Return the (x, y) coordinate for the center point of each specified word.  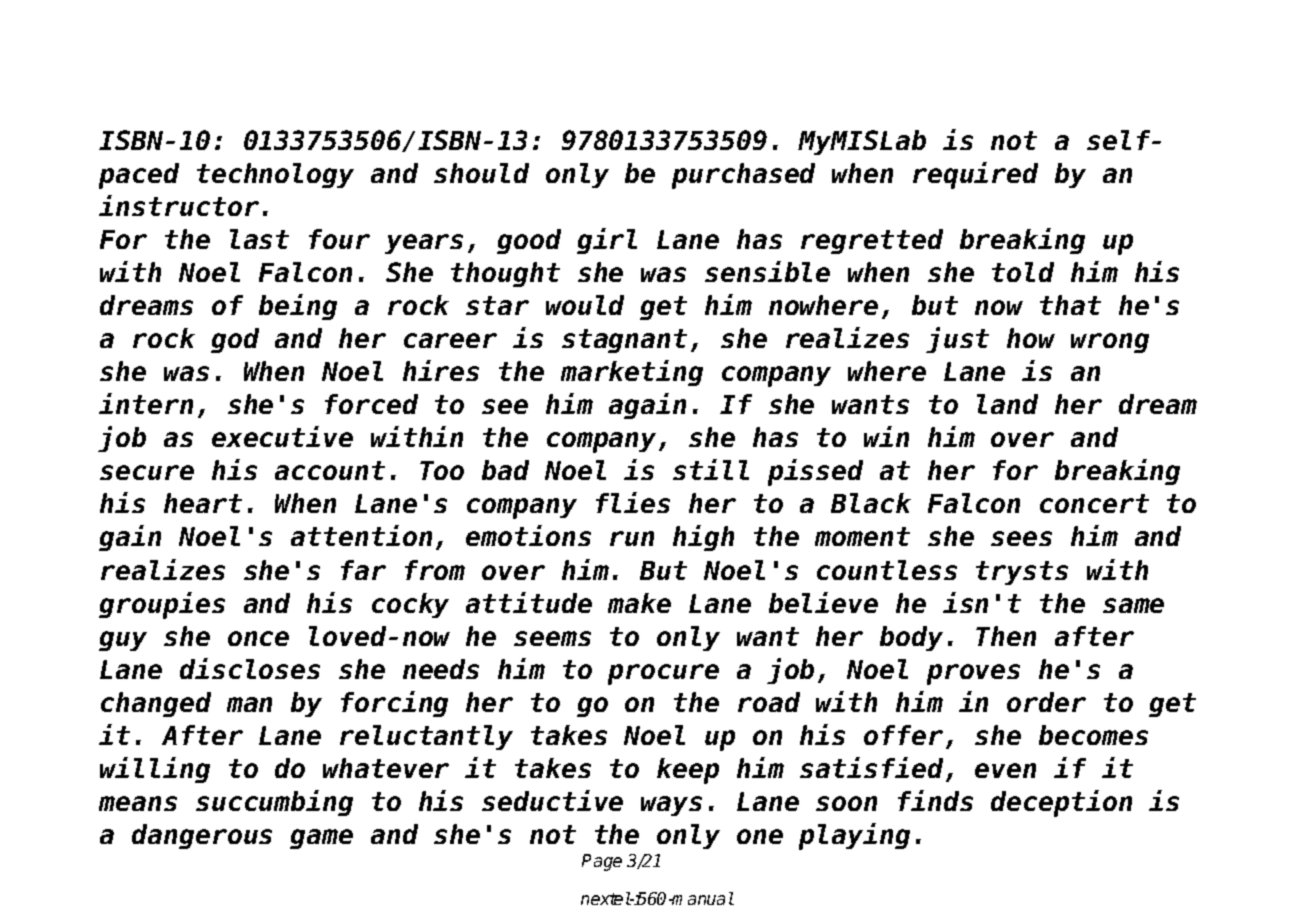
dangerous (202, 836)
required (975, 175)
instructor (179, 205)
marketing (632, 373)
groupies (162, 605)
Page (602, 862)
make (639, 603)
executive (282, 436)
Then (1006, 636)
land (1007, 404)
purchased (743, 176)
